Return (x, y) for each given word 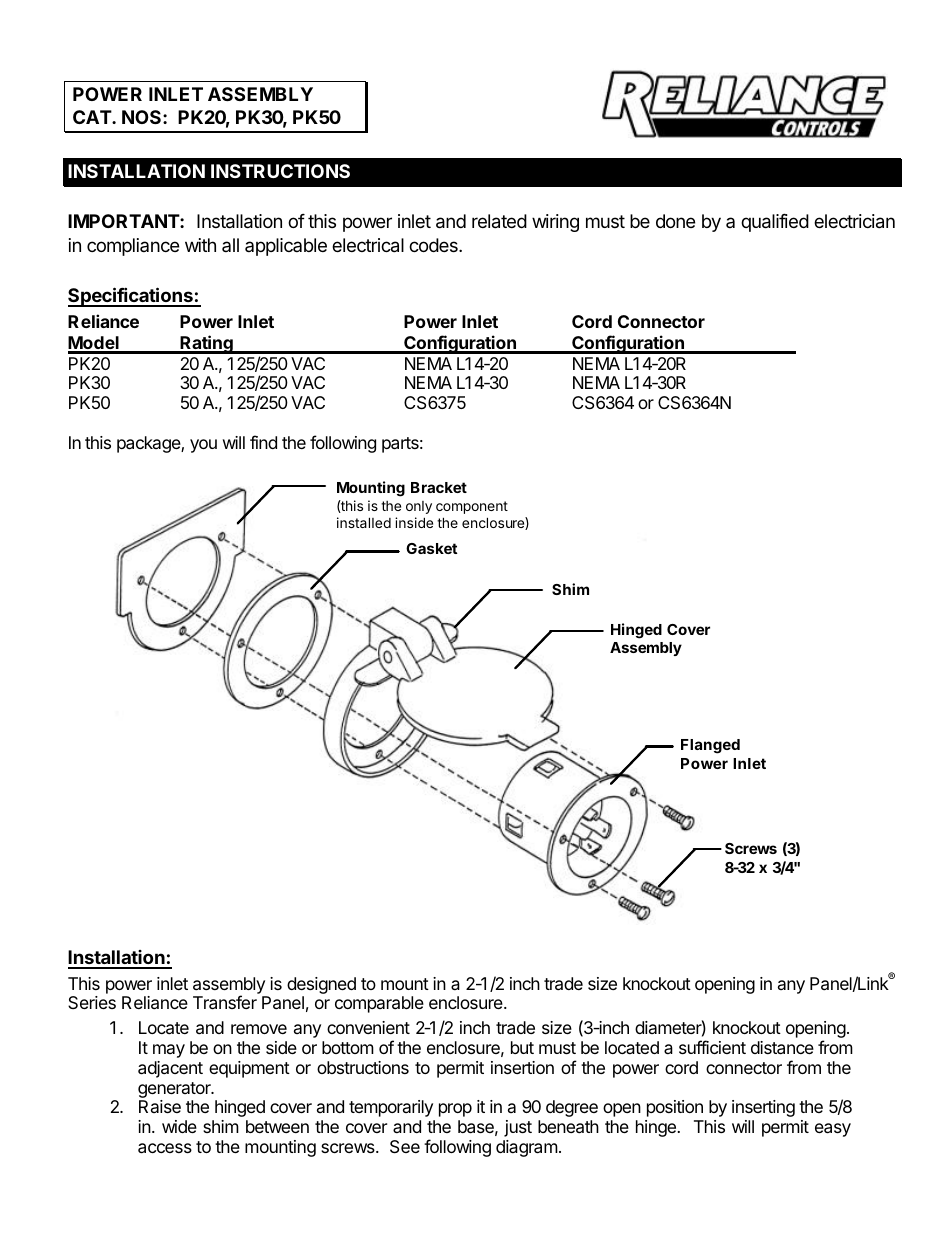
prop (455, 1110)
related (499, 221)
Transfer (225, 1002)
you (203, 446)
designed (321, 985)
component (472, 507)
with (200, 245)
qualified (775, 223)
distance (782, 1048)
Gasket (432, 548)
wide (179, 1126)
